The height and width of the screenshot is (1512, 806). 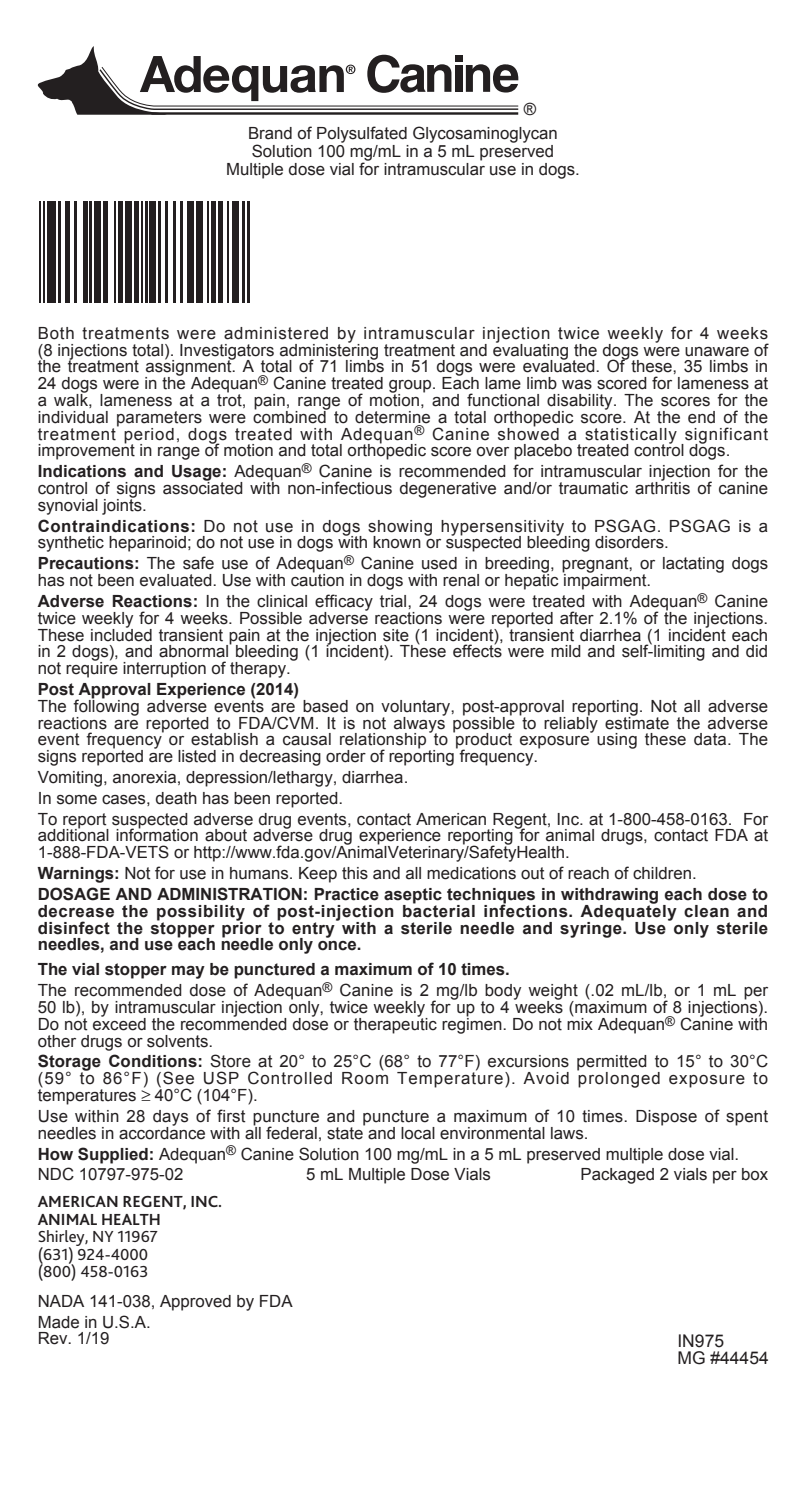 What do you see at coordinates (149, 436) in the screenshot?
I see `period` at bounding box center [149, 436].
